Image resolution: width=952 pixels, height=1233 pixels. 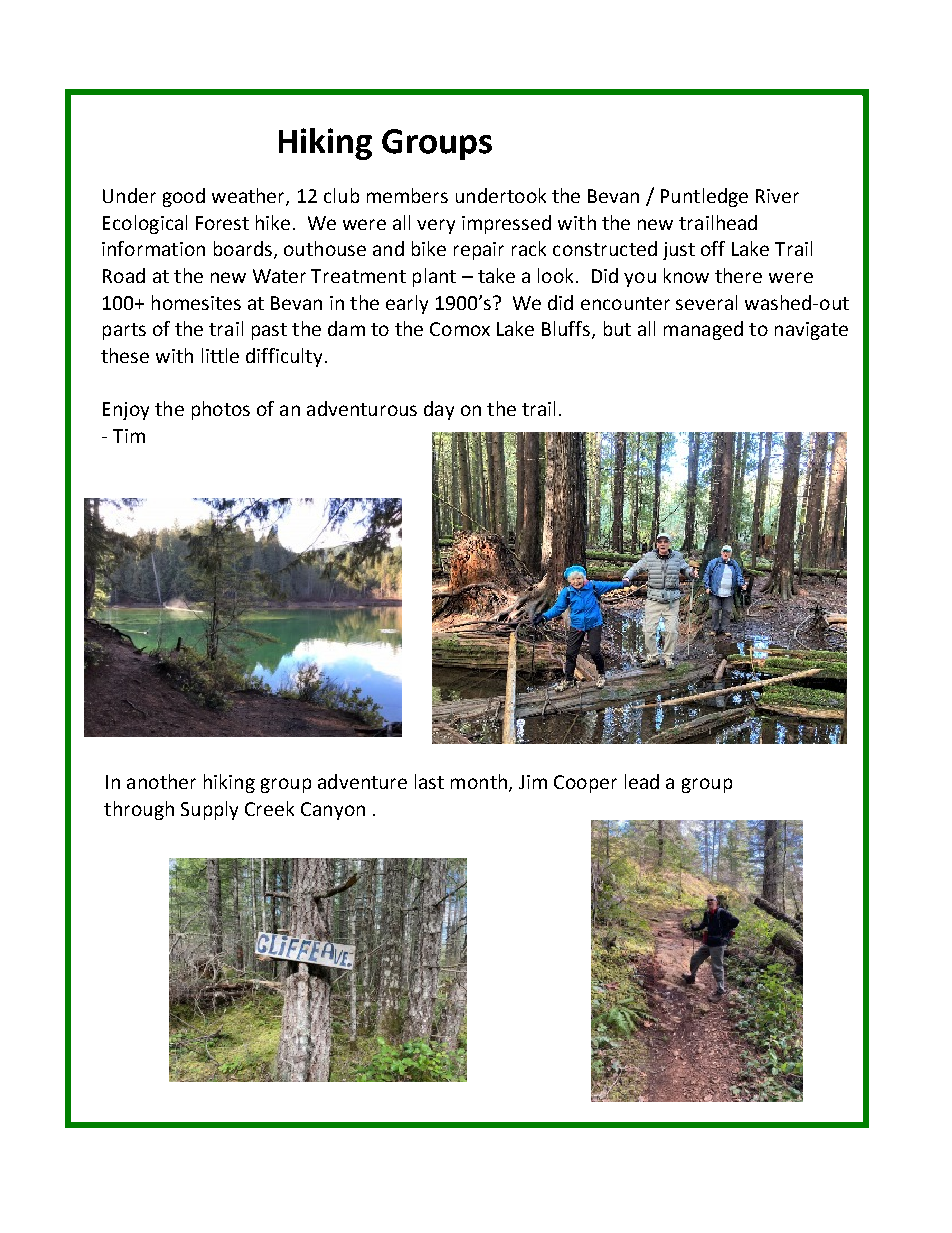 What do you see at coordinates (429, 781) in the screenshot?
I see `last` at bounding box center [429, 781].
